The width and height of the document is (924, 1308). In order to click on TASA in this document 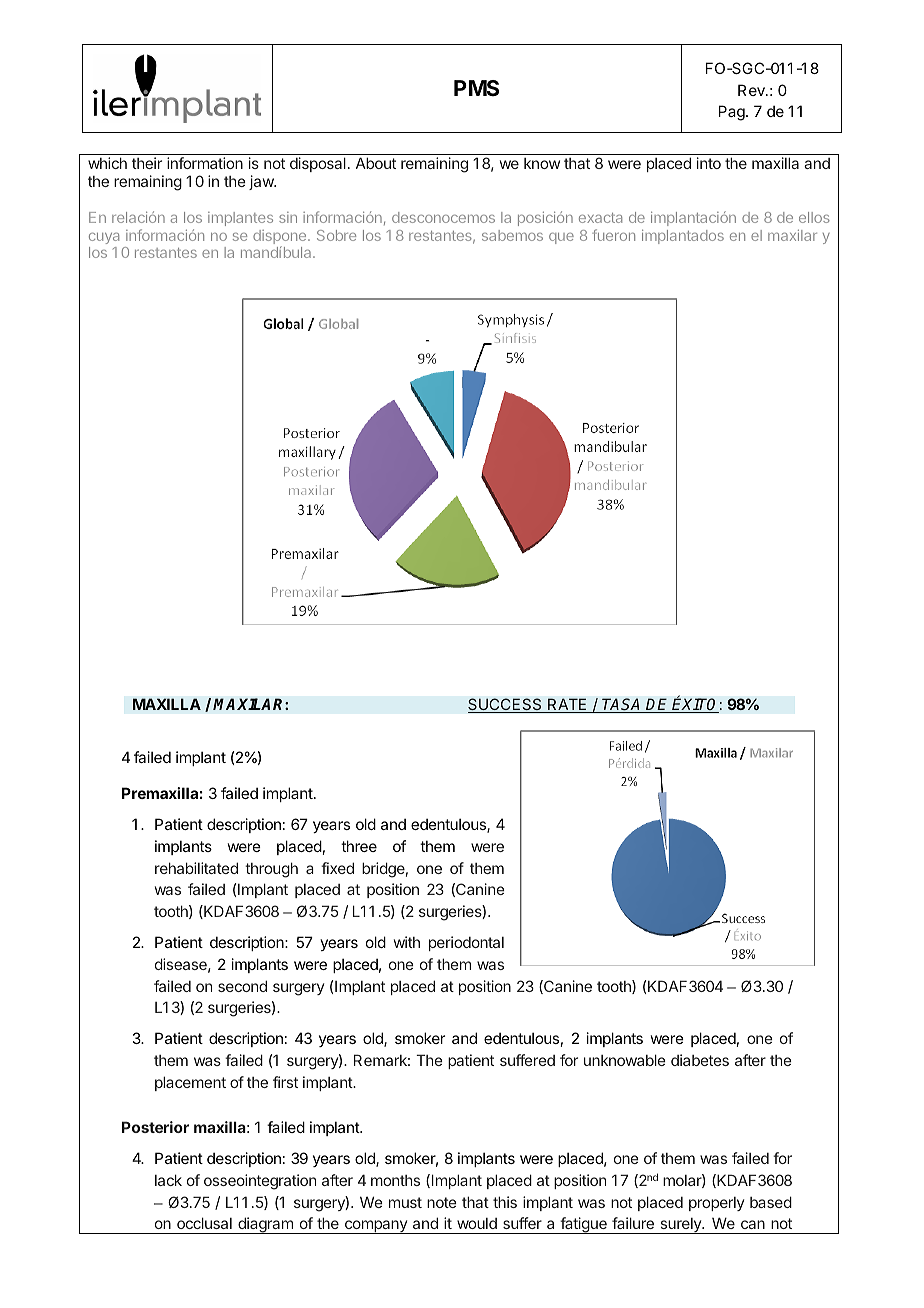, I will do `click(622, 705)`.
